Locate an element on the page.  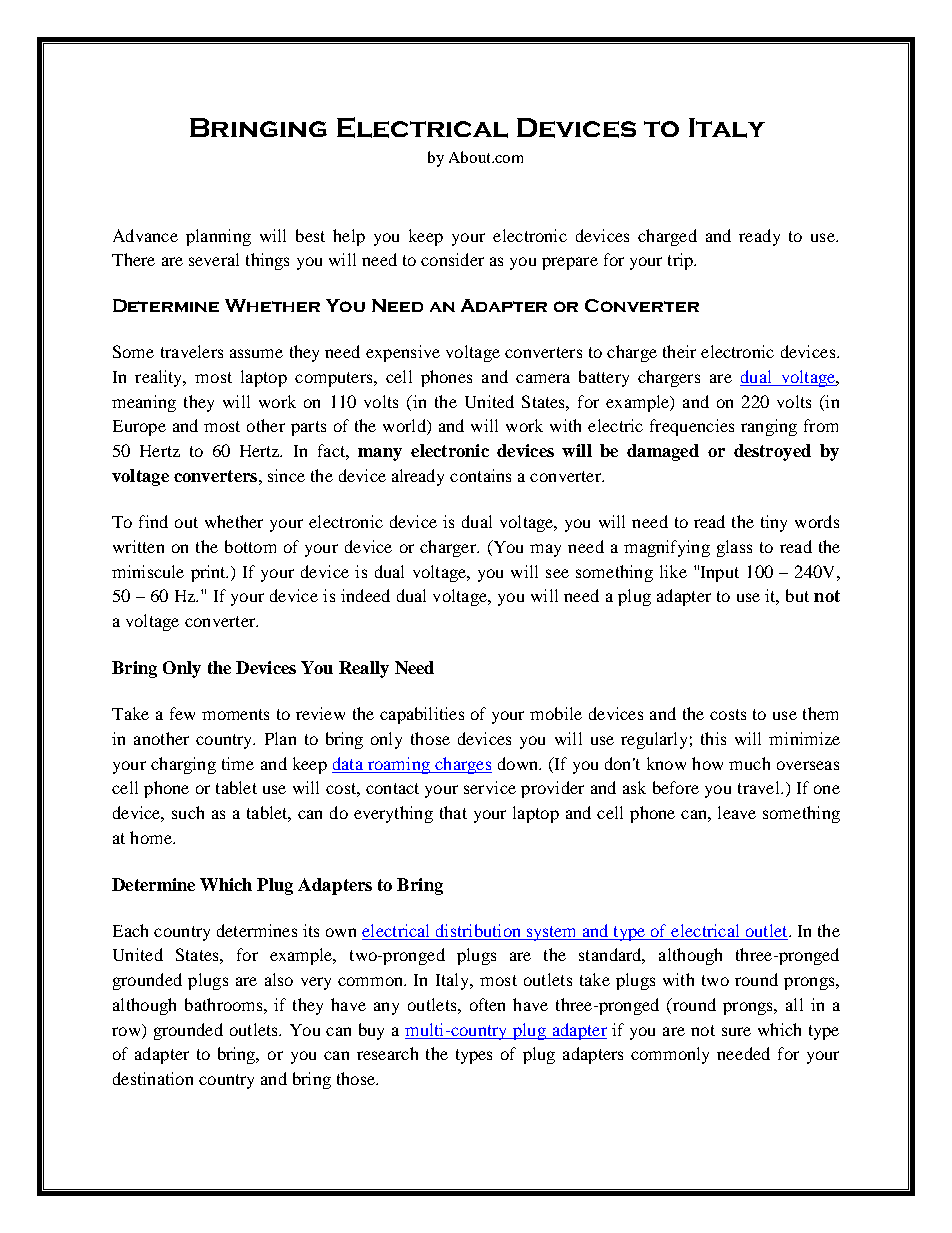
leave is located at coordinates (737, 812).
